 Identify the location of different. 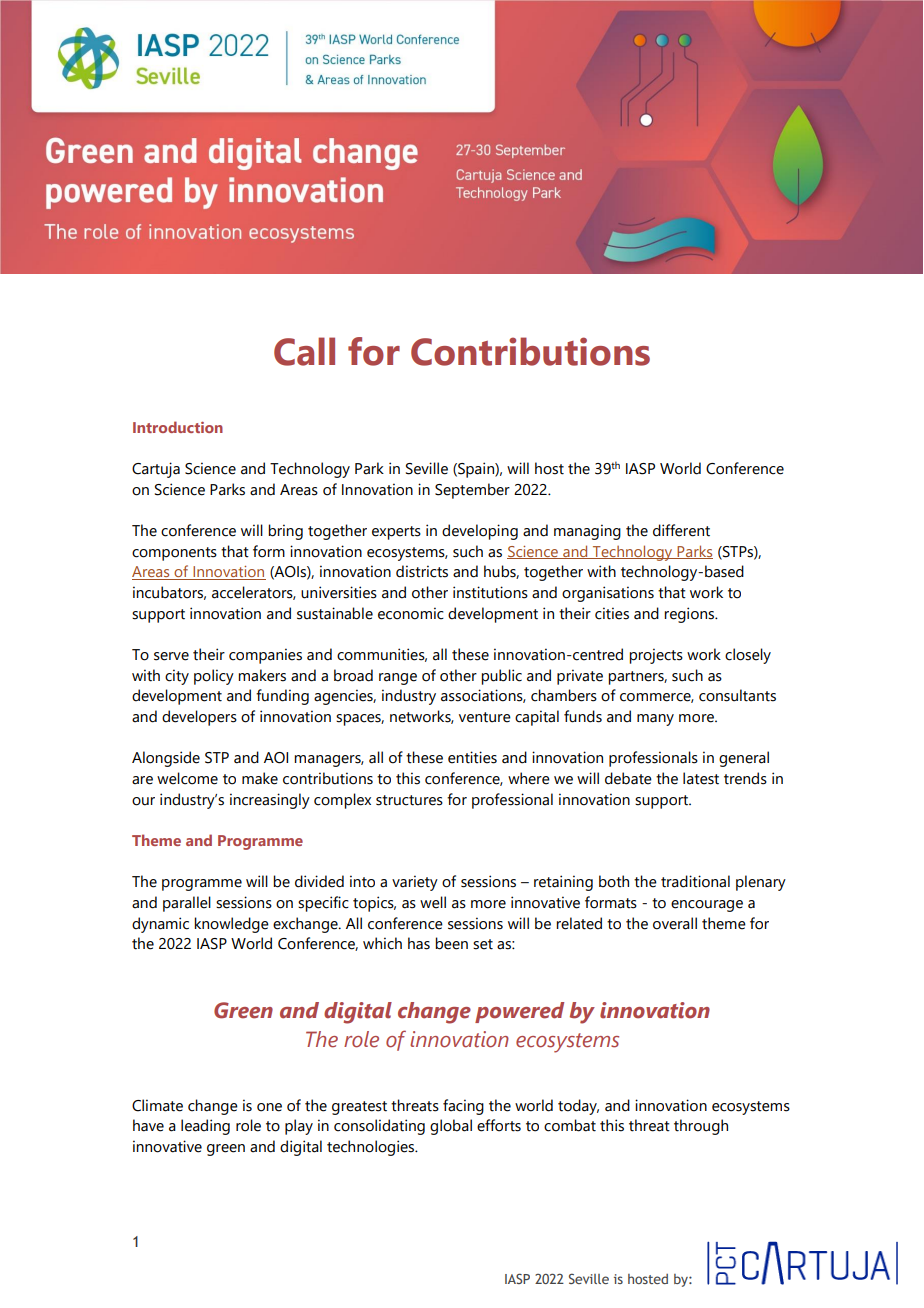
(681, 530).
